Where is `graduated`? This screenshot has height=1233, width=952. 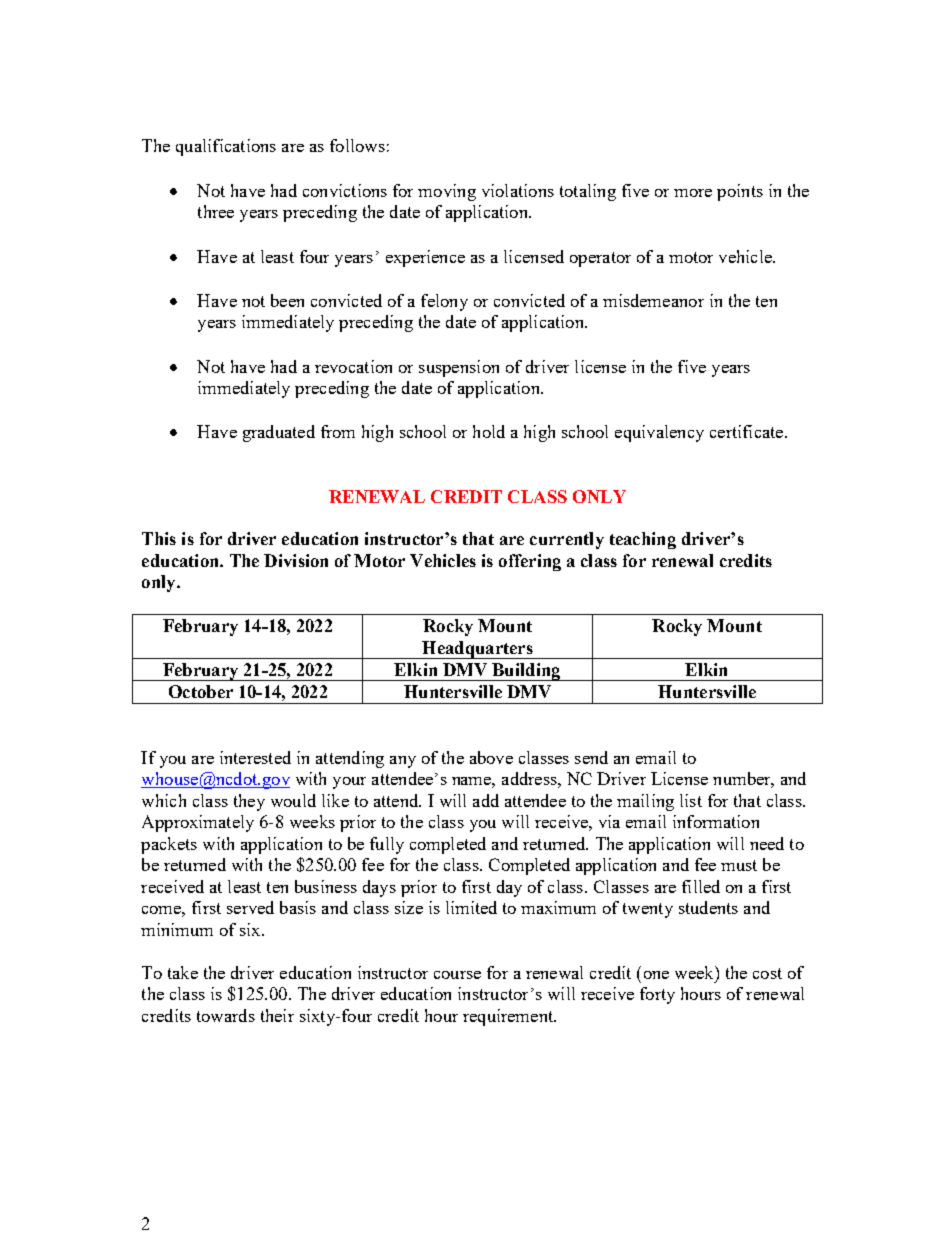 graduated is located at coordinates (279, 433).
